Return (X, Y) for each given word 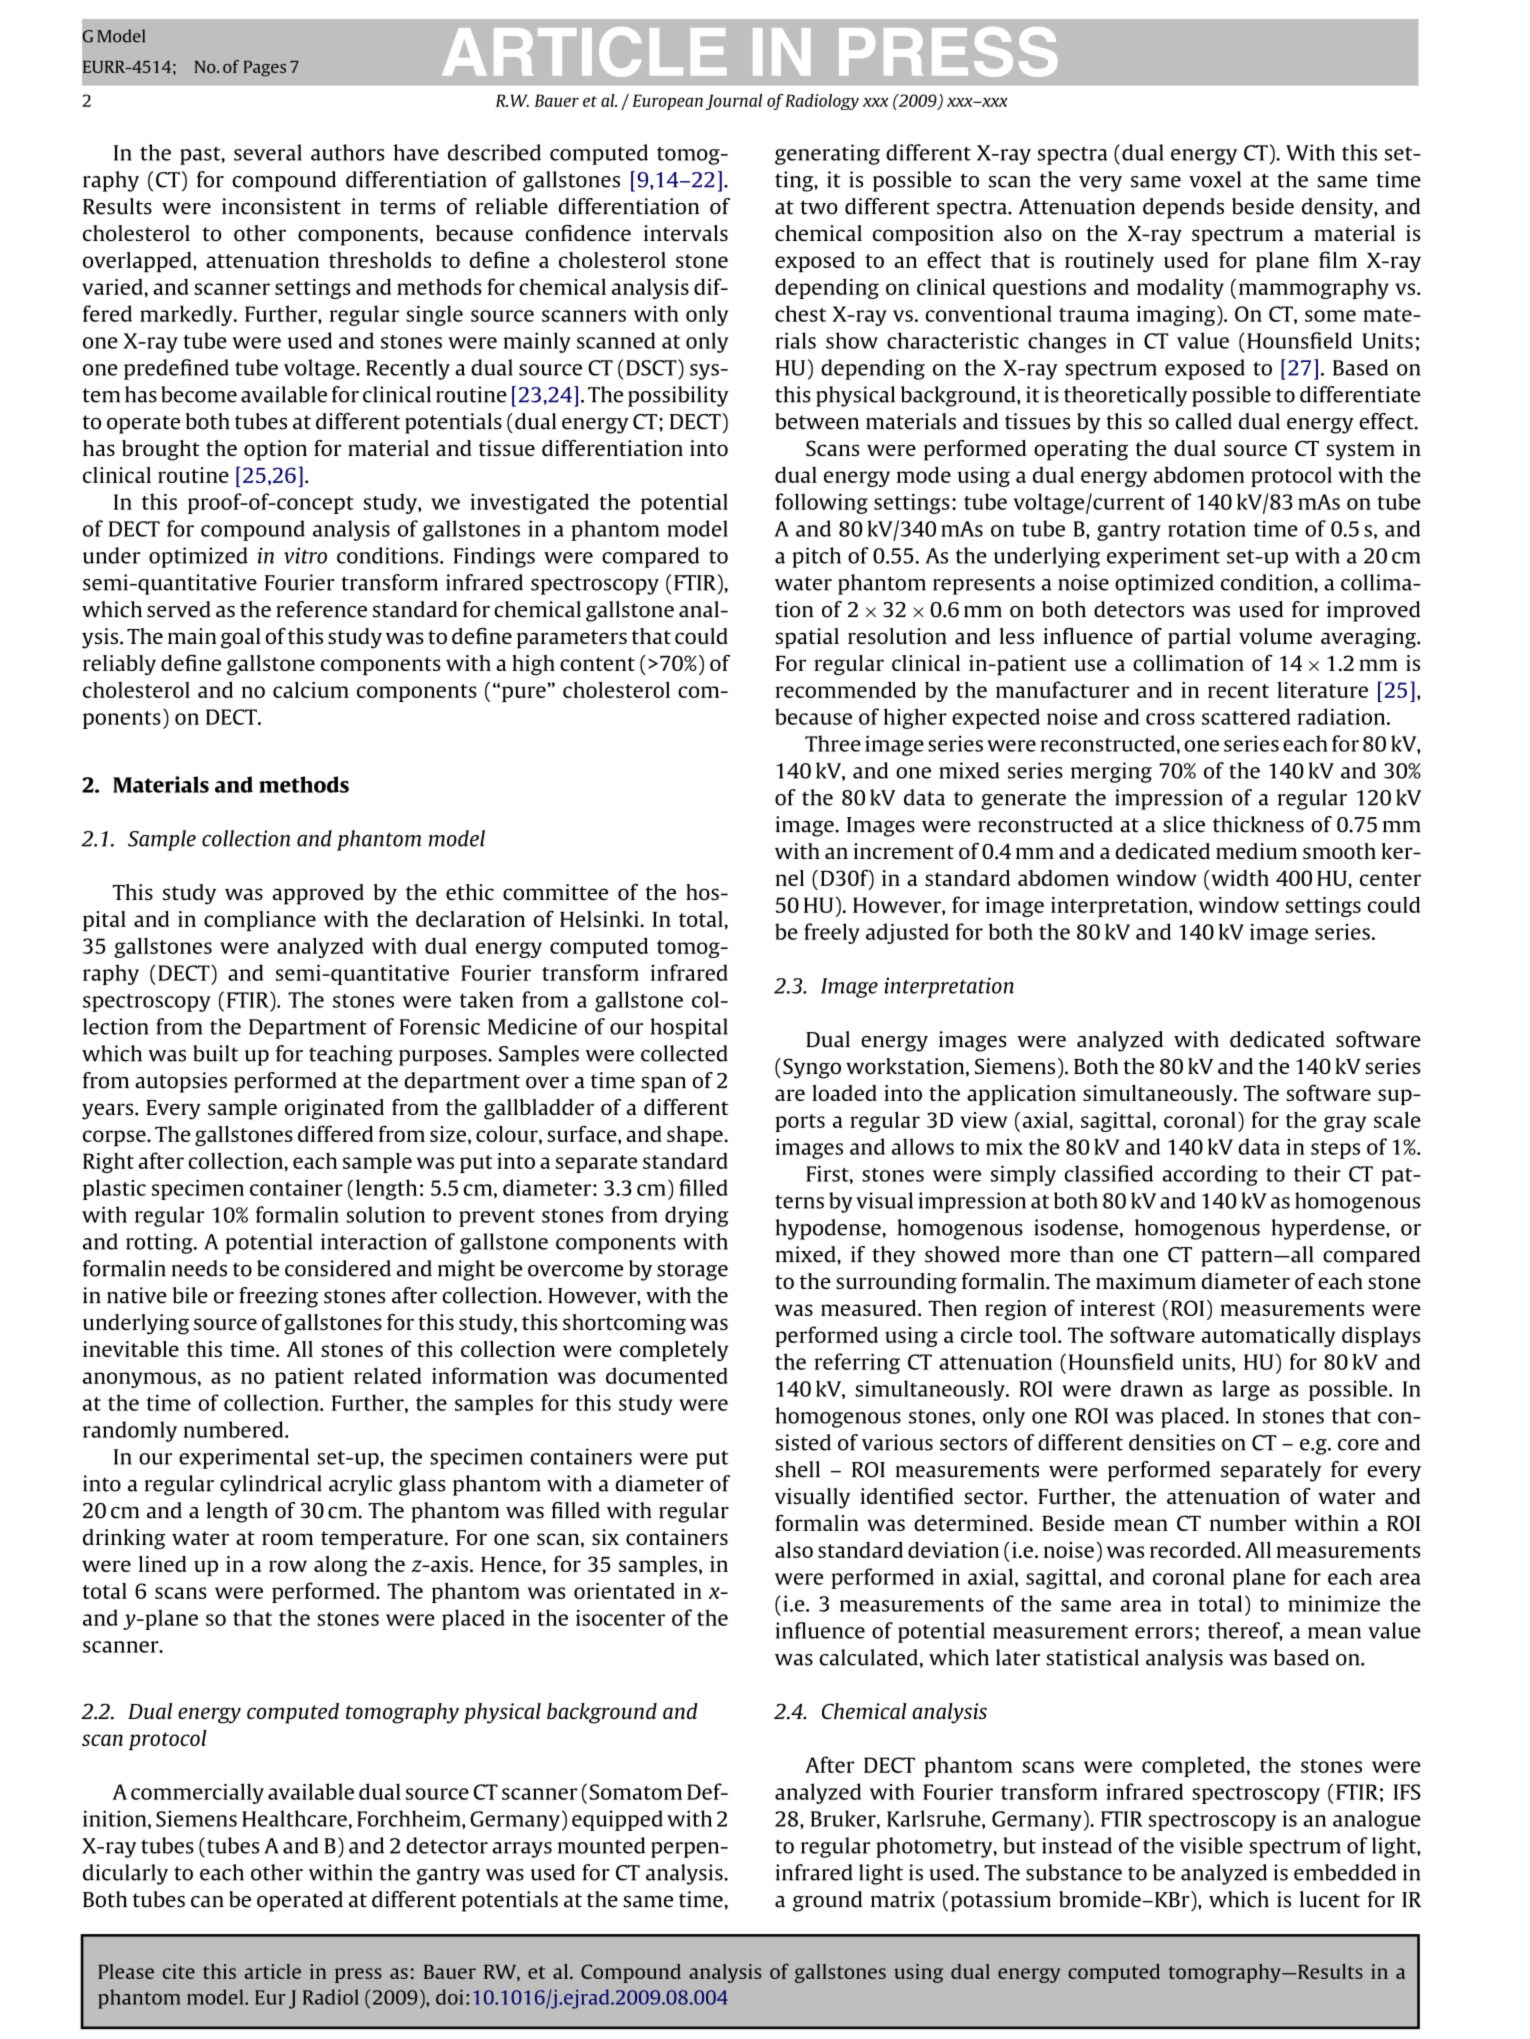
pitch (816, 557)
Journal (733, 102)
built (215, 1053)
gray (1345, 1124)
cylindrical (271, 1485)
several (268, 152)
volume (1275, 636)
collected (684, 1053)
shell (797, 1469)
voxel (1215, 179)
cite (179, 1971)
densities (1172, 1442)
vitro (305, 555)
